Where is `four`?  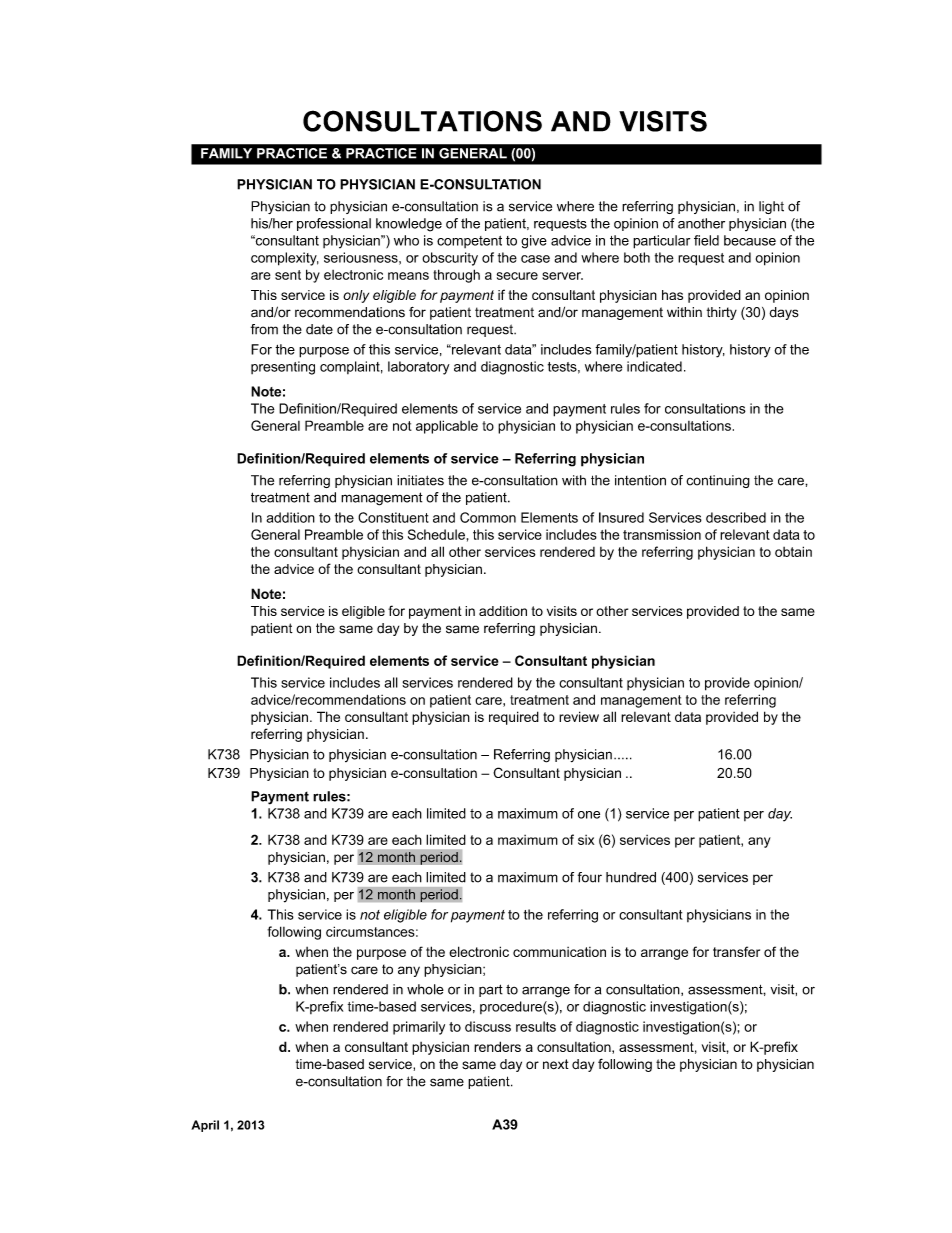 four is located at coordinates (590, 877).
